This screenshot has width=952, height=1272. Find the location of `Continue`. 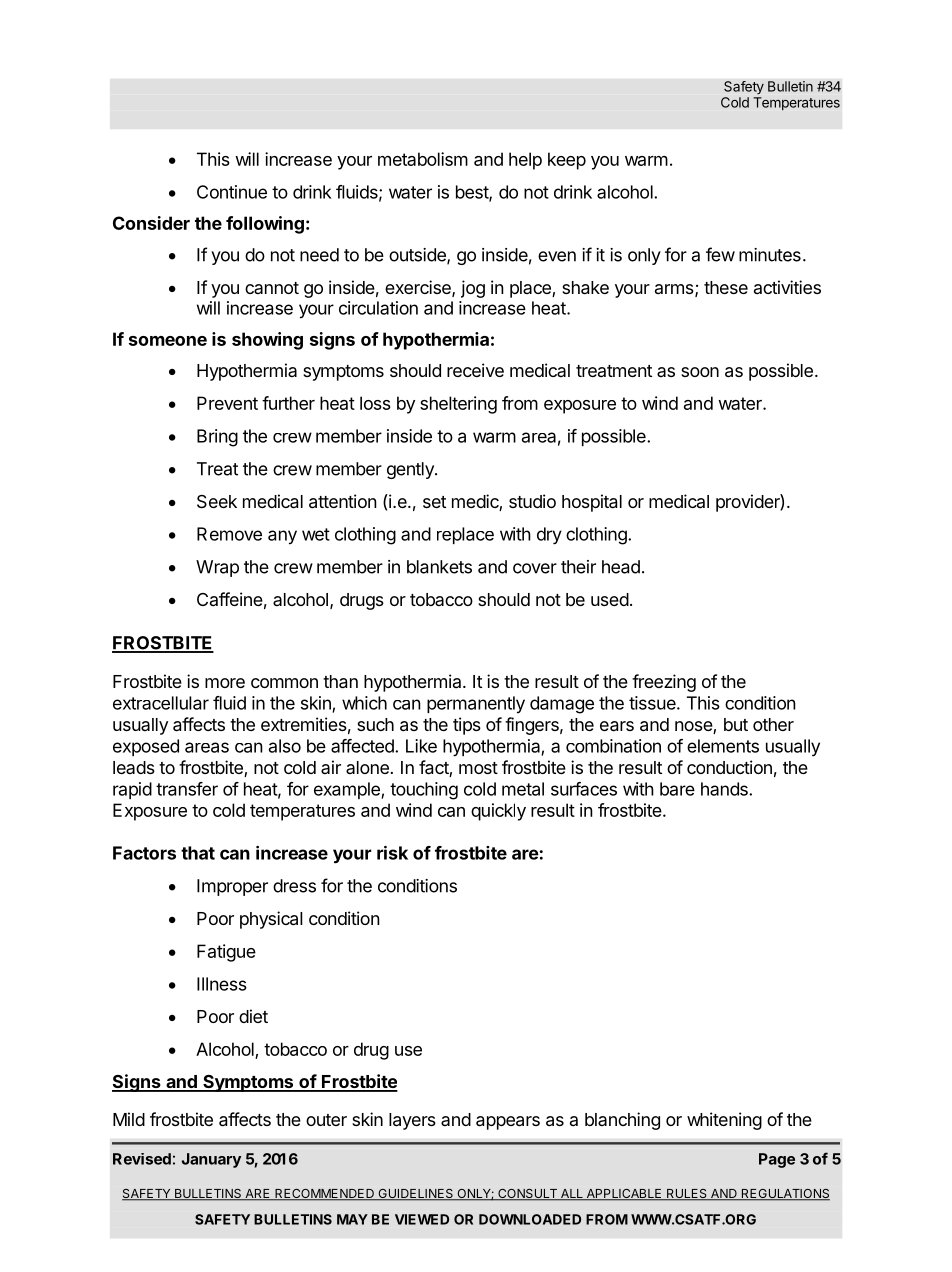

Continue is located at coordinates (232, 192).
